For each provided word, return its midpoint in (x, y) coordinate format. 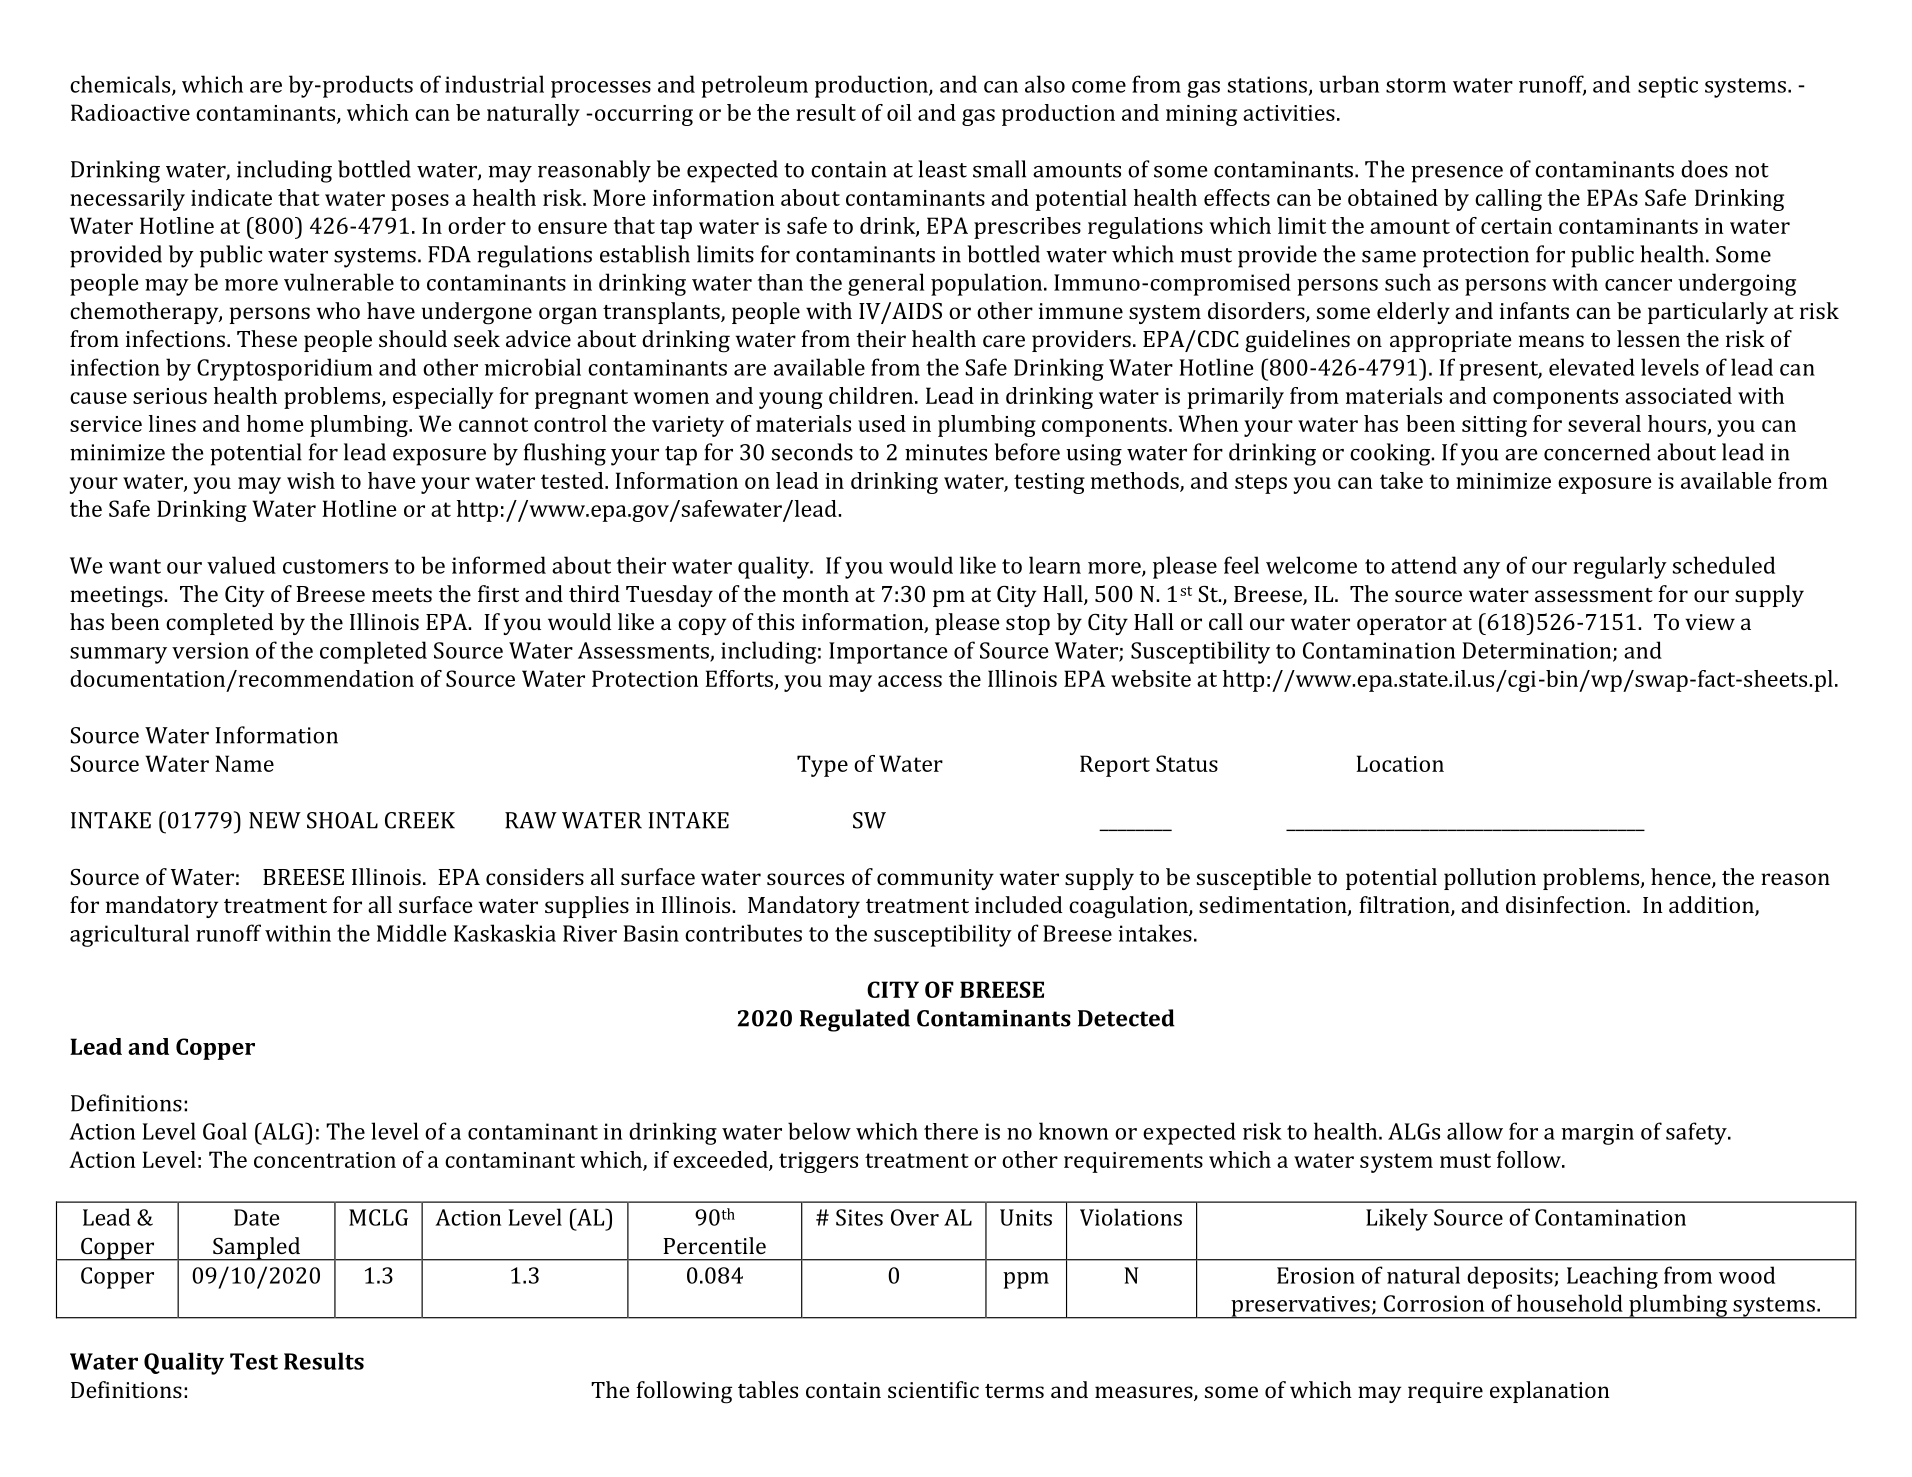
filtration (1405, 906)
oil (899, 112)
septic (1668, 87)
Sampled (256, 1249)
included (1018, 904)
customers (335, 566)
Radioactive (130, 112)
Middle (411, 933)
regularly (1620, 567)
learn (1055, 565)
